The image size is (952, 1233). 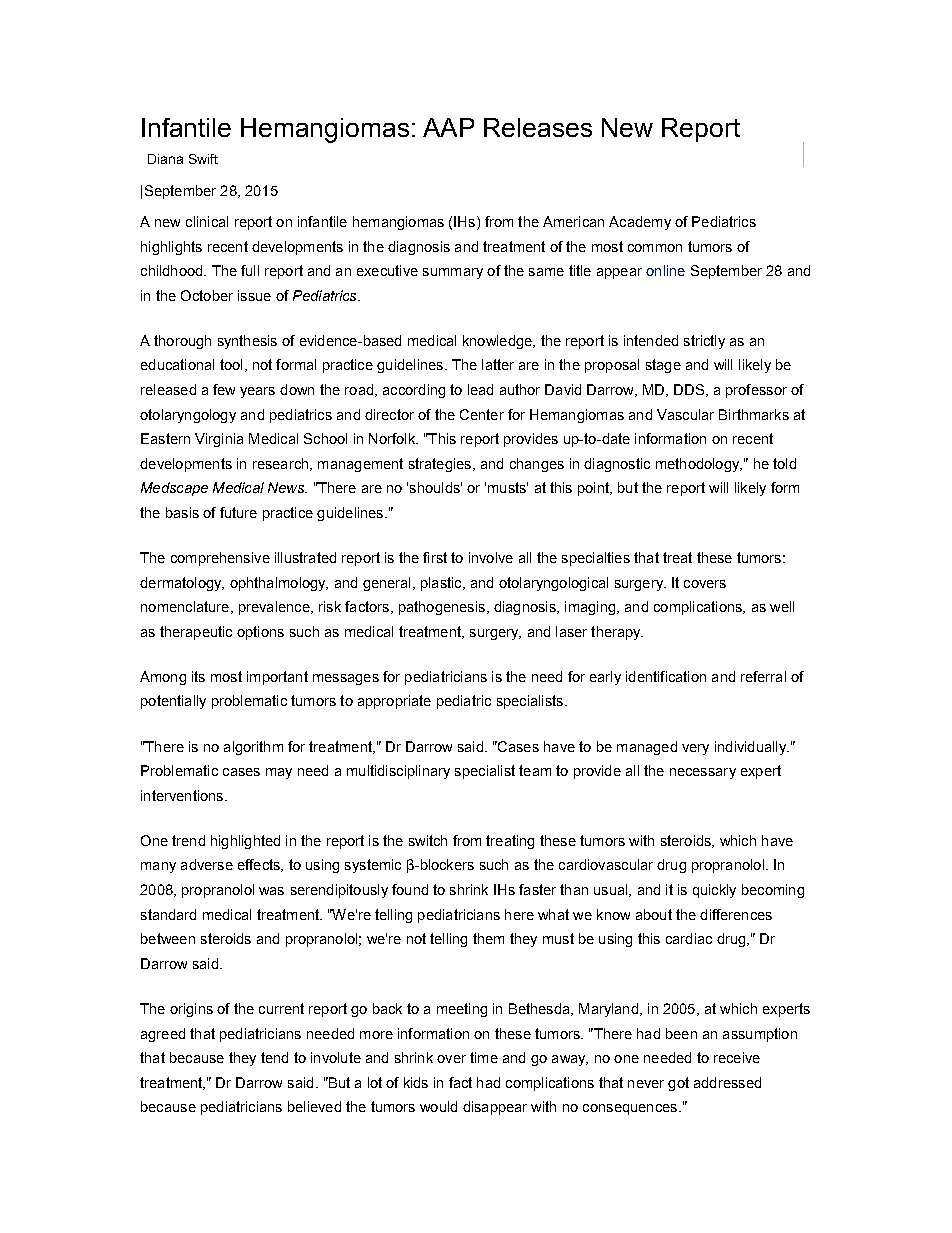 What do you see at coordinates (203, 159) in the image?
I see `Swift` at bounding box center [203, 159].
